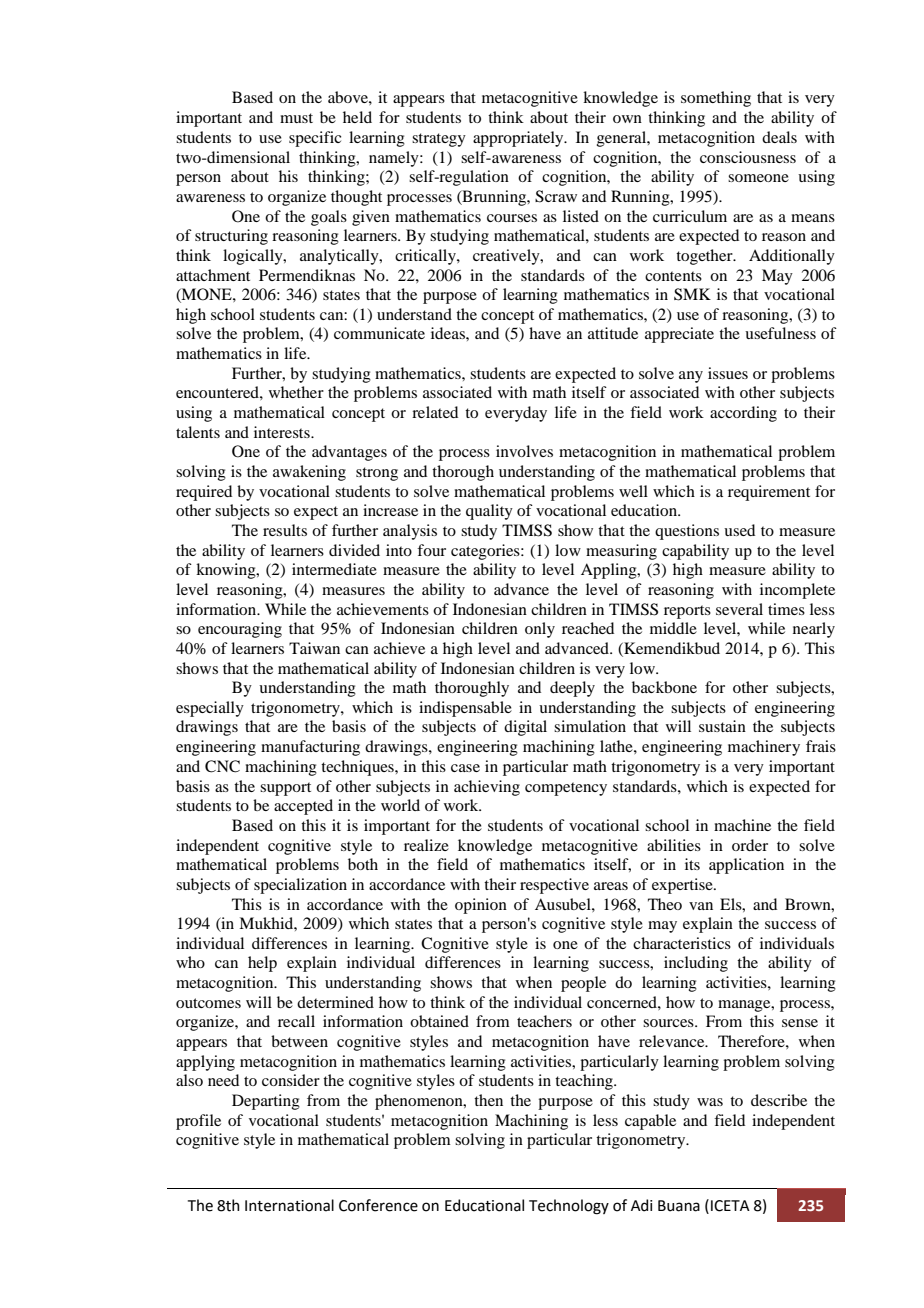  What do you see at coordinates (296, 118) in the image?
I see `must` at bounding box center [296, 118].
